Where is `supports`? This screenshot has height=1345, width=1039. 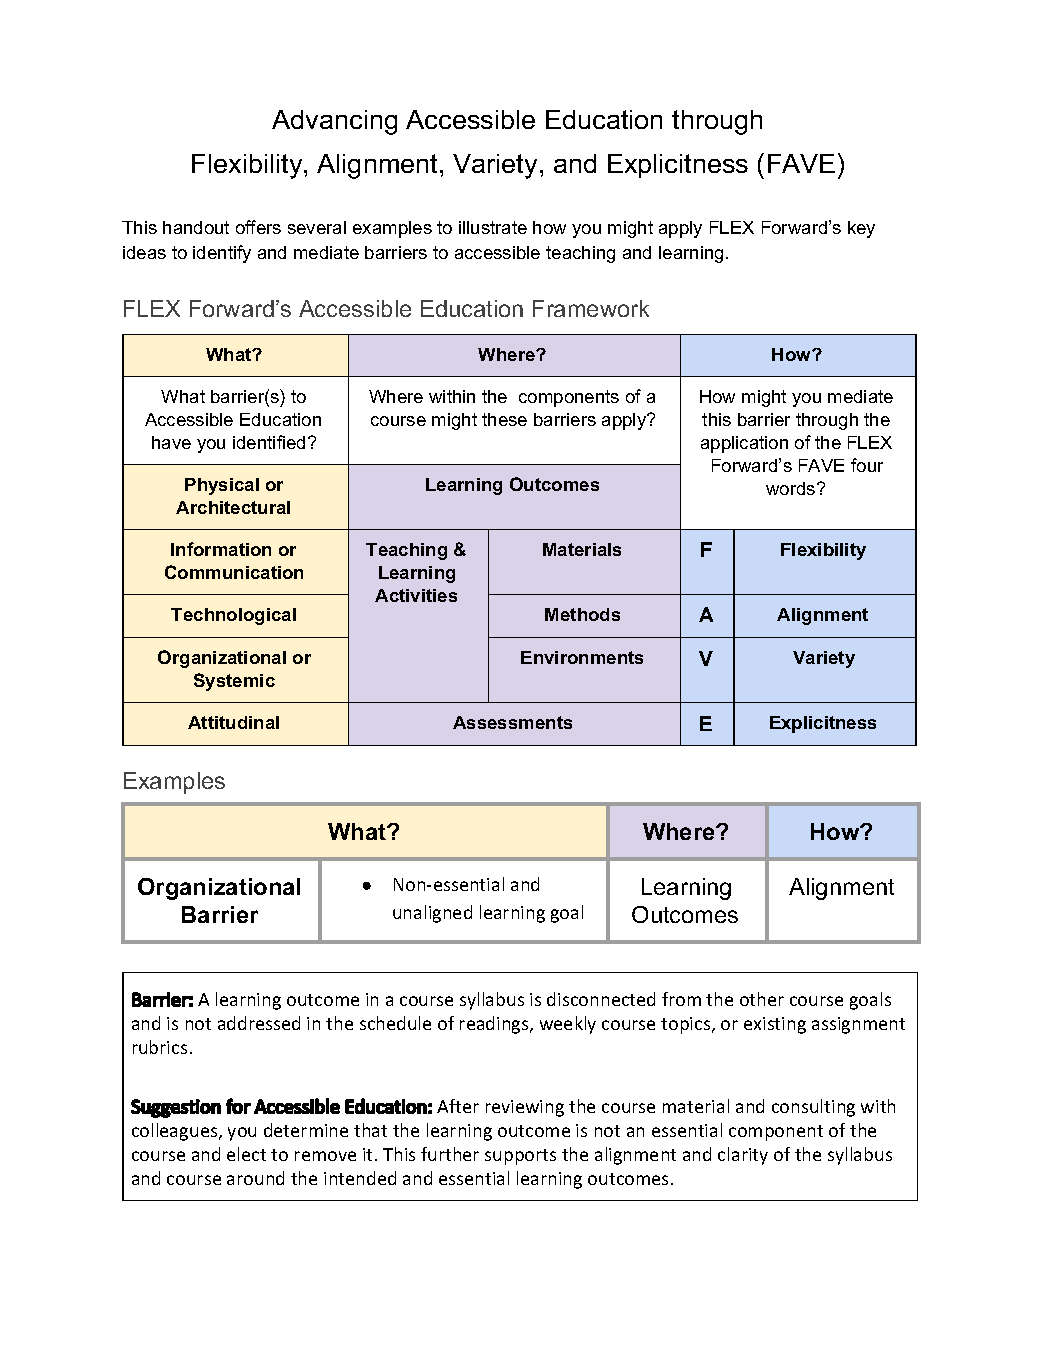 supports is located at coordinates (520, 1157).
